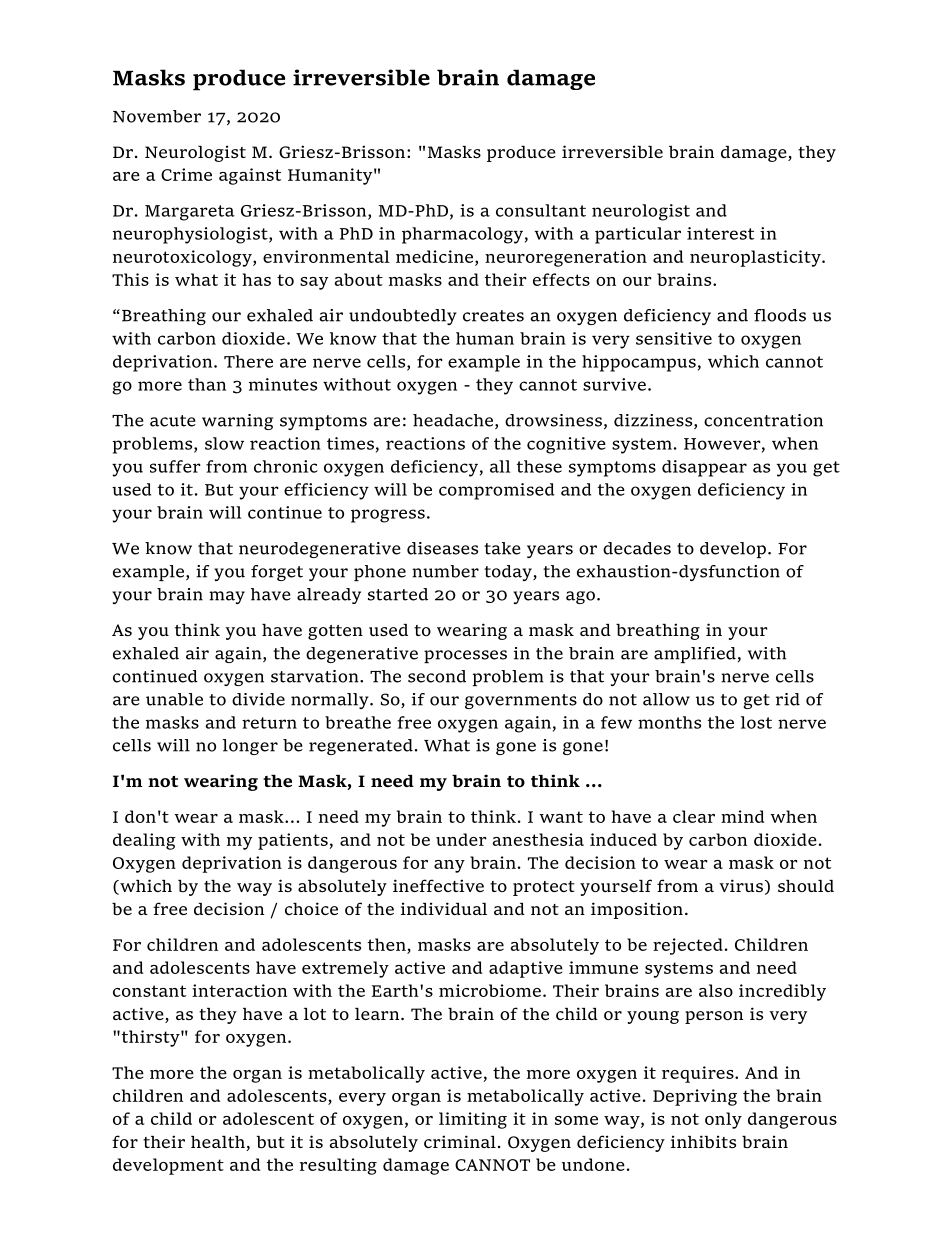  Describe the element at coordinates (219, 1143) in the screenshot. I see `health` at that location.
